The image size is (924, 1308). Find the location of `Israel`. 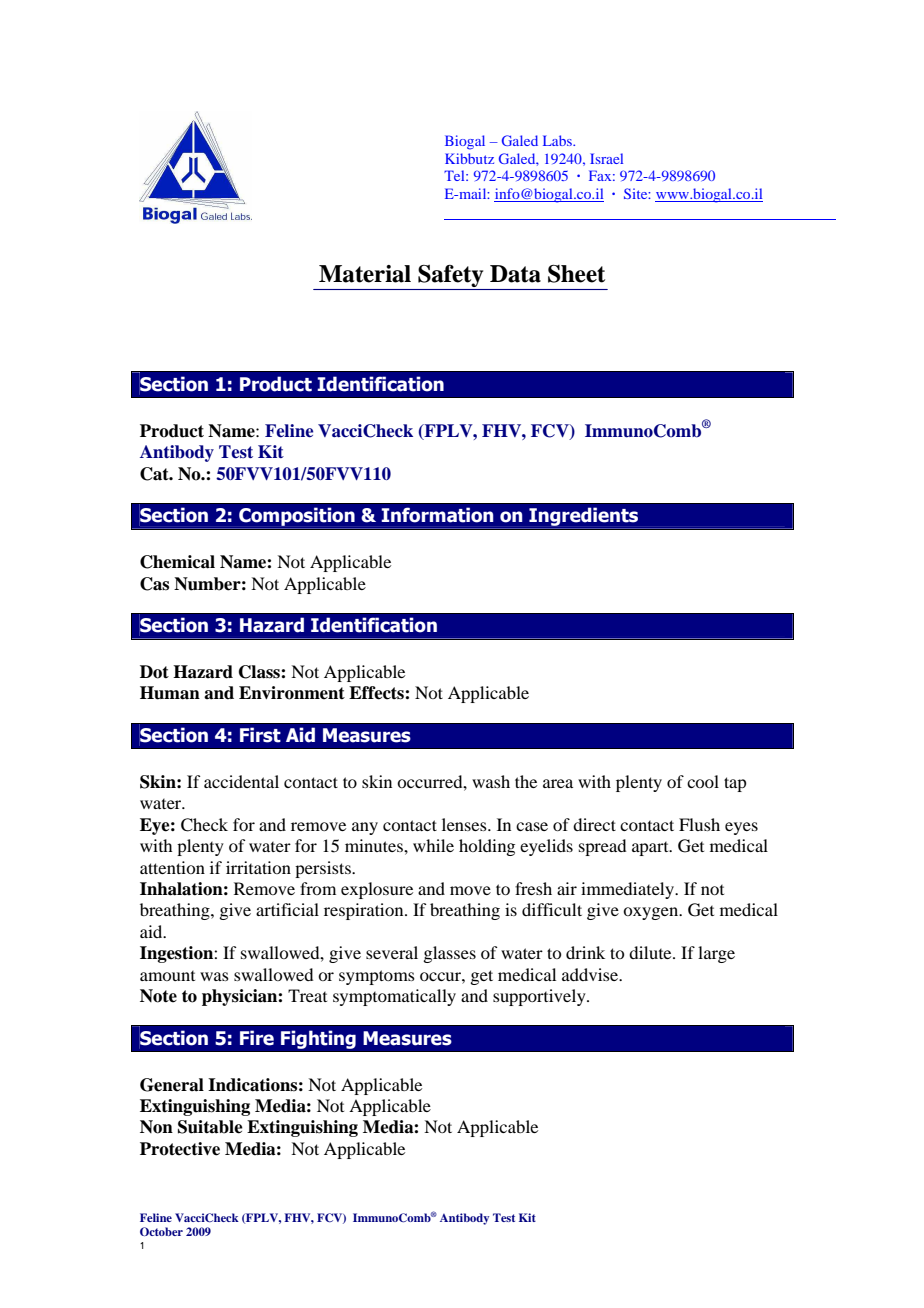

Israel is located at coordinates (606, 158).
